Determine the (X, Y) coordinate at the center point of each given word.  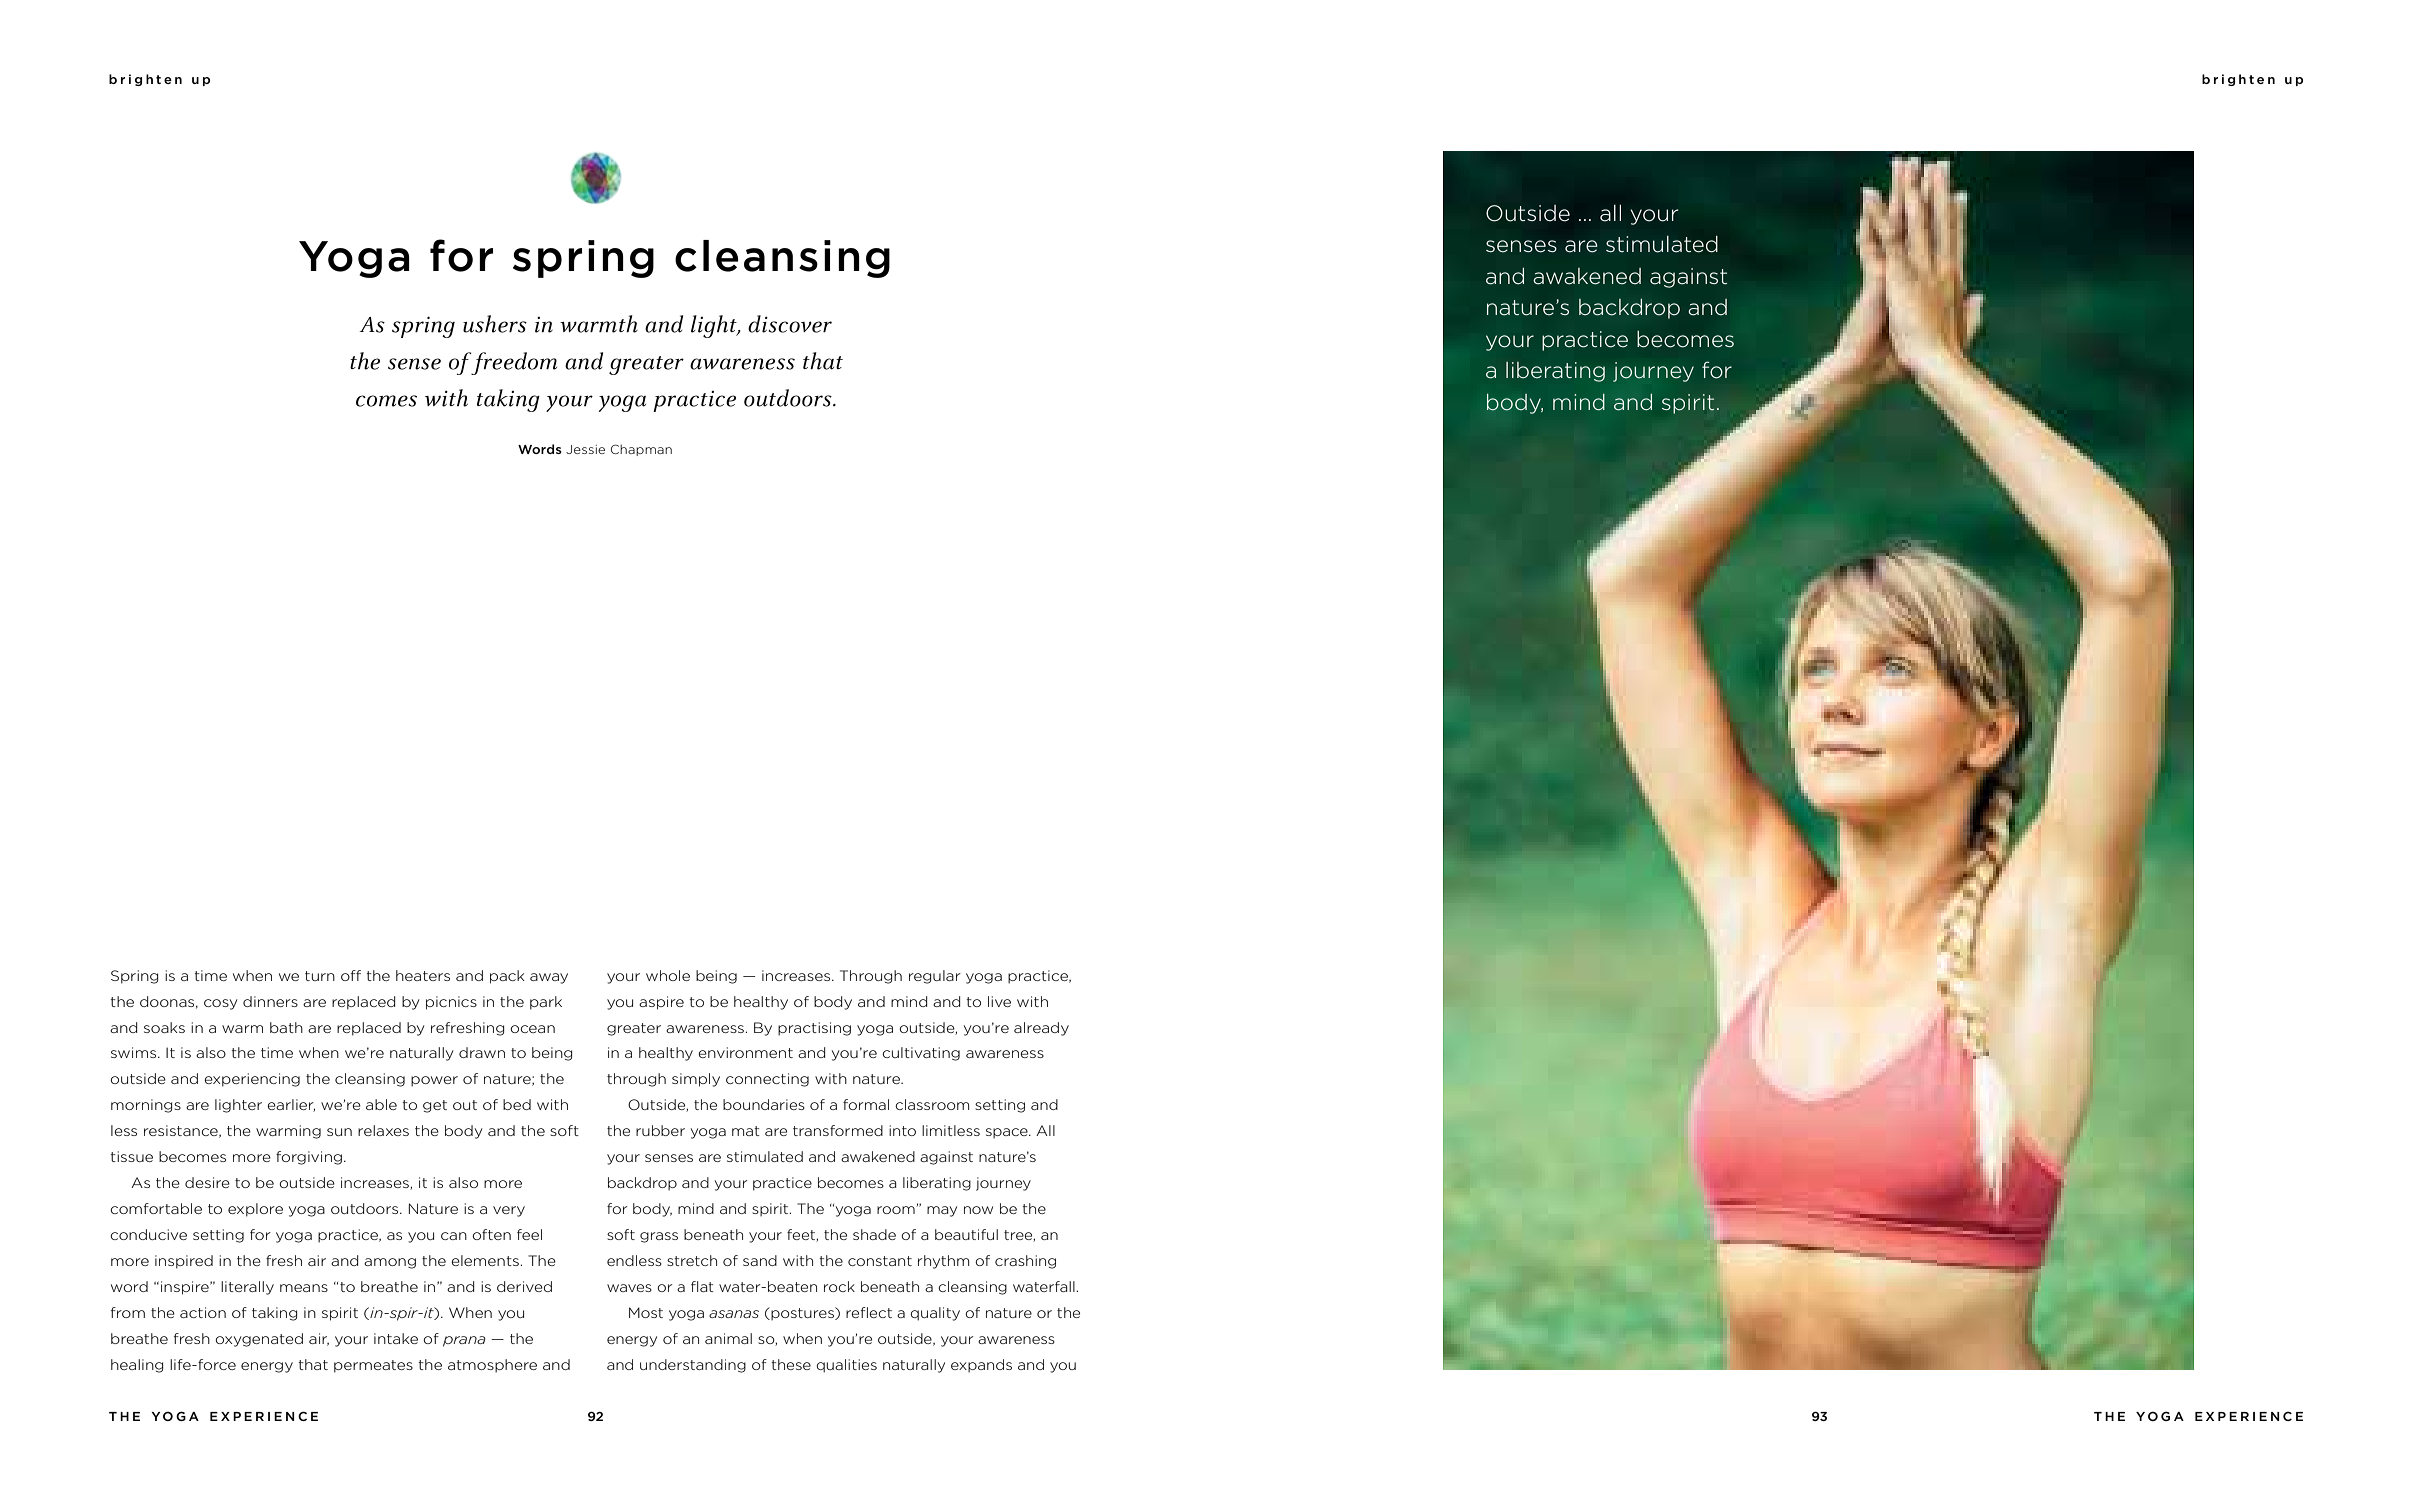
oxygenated (259, 1340)
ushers (495, 324)
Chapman (641, 450)
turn (320, 976)
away (549, 978)
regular (935, 977)
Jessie (585, 449)
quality (935, 1314)
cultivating (921, 1054)
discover (790, 324)
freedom (513, 363)
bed (517, 1104)
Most (646, 1312)
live (999, 1001)
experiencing (252, 1080)
